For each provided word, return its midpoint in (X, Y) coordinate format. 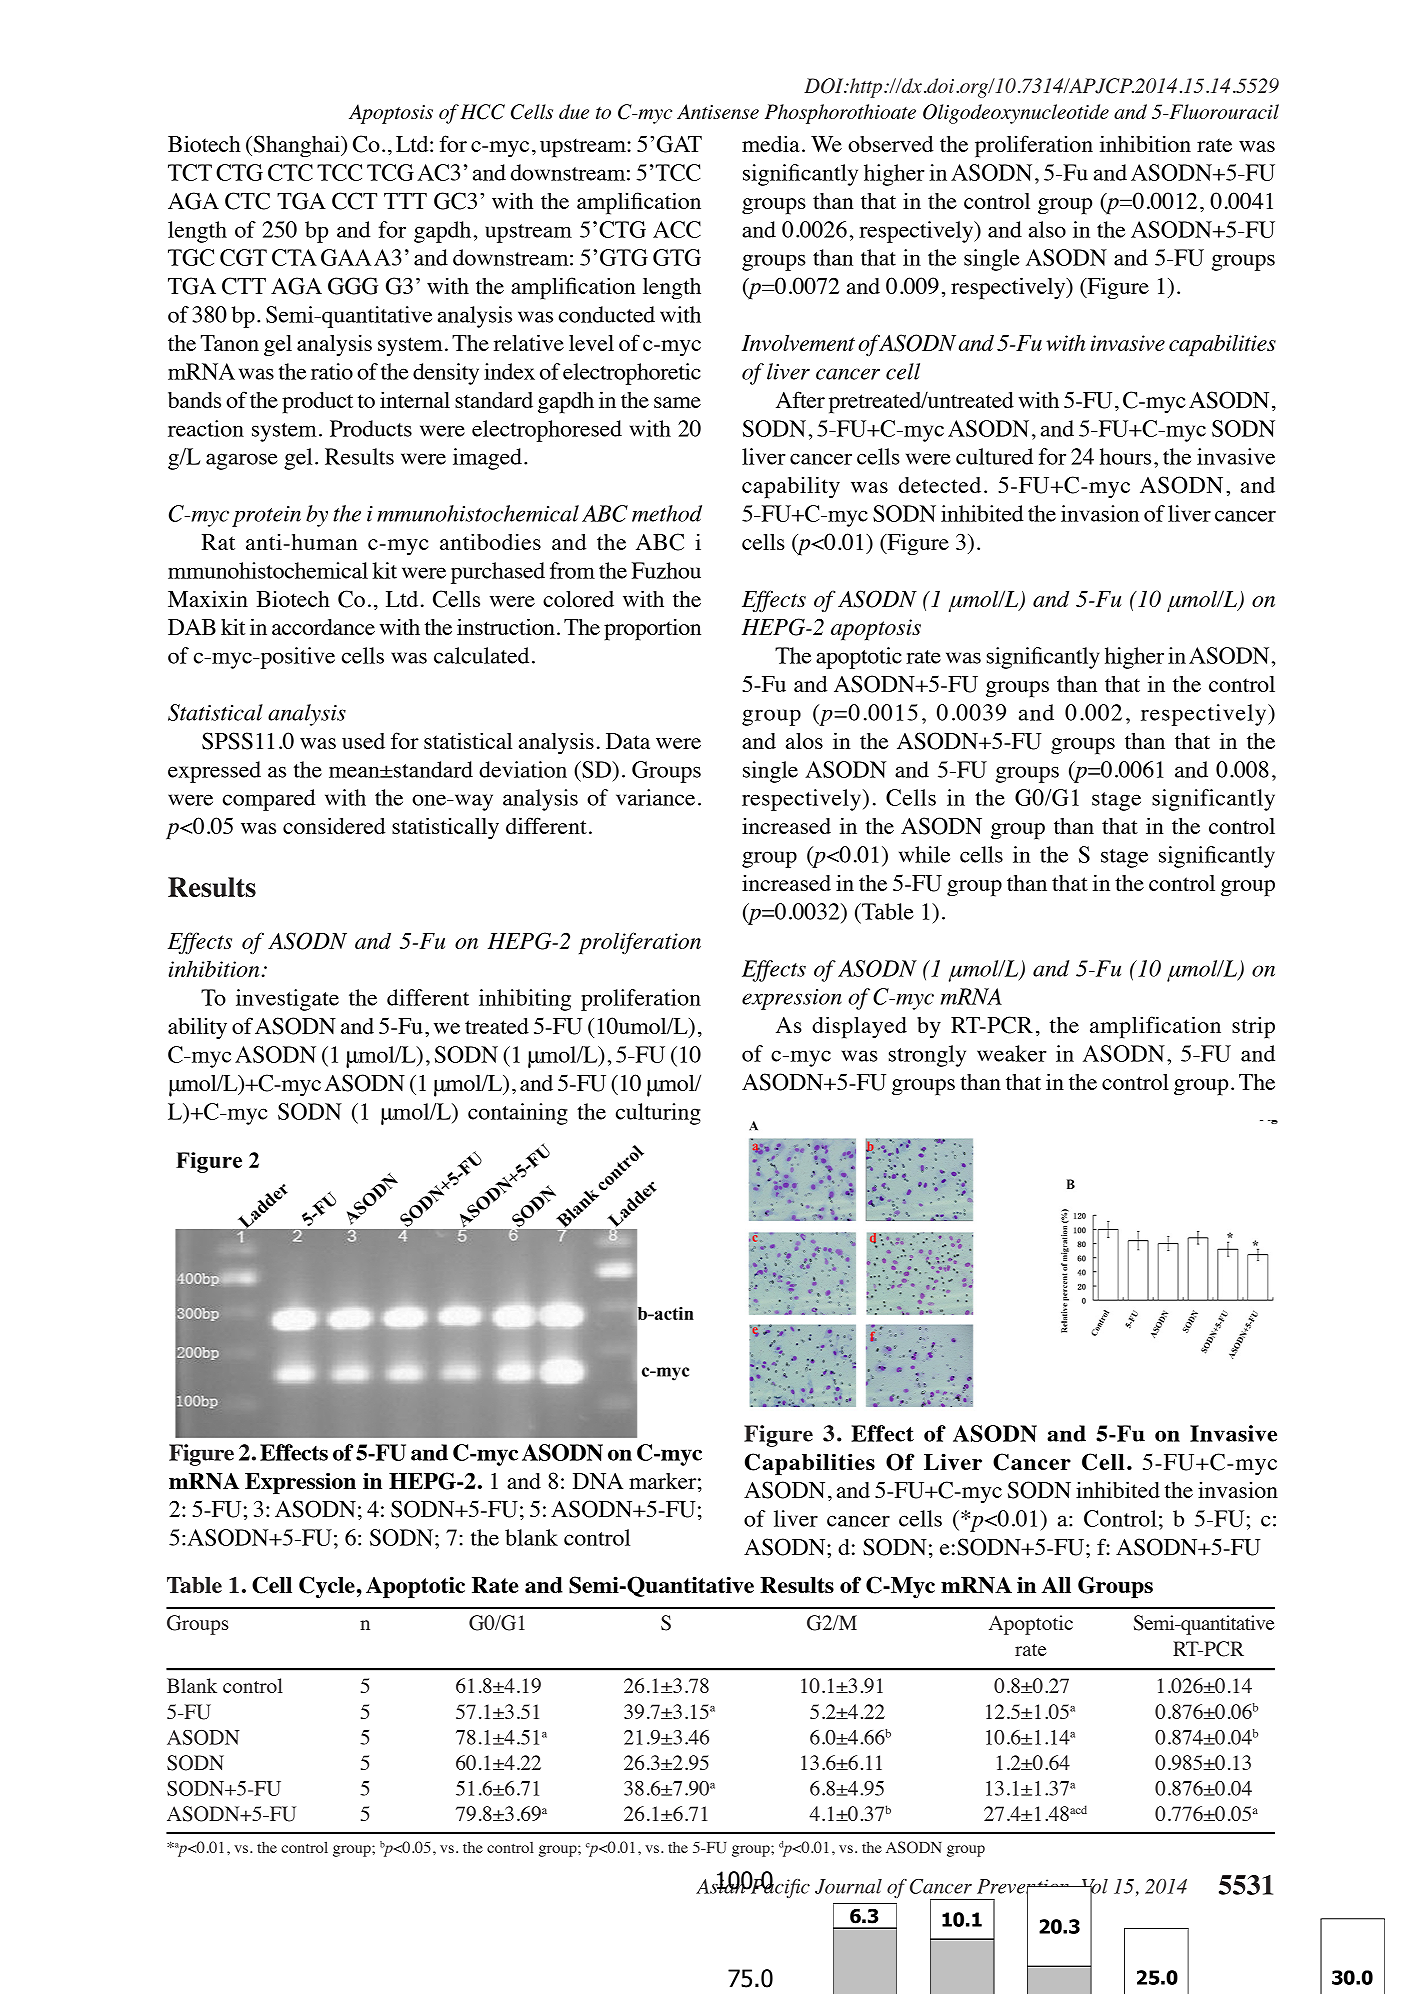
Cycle (327, 1587)
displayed (859, 1027)
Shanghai (296, 146)
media (771, 143)
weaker (1012, 1053)
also (1047, 229)
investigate (287, 1000)
